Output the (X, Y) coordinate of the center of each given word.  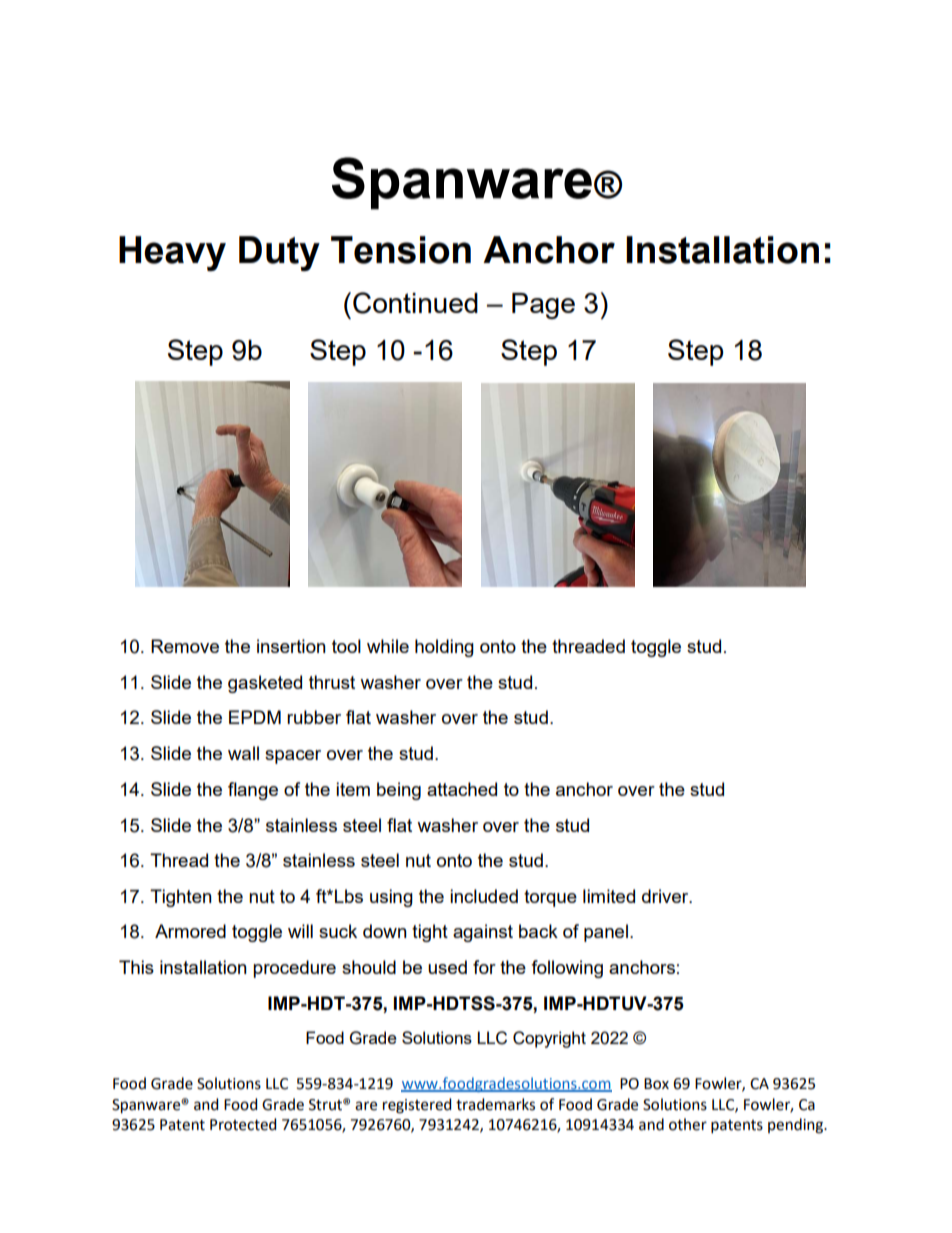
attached (462, 789)
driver (666, 896)
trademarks (495, 1104)
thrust (332, 682)
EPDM (255, 717)
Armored (190, 931)
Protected (243, 1124)
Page (543, 306)
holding (444, 648)
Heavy (172, 253)
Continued (415, 303)
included (484, 896)
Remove (185, 646)
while (388, 646)
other (688, 1124)
